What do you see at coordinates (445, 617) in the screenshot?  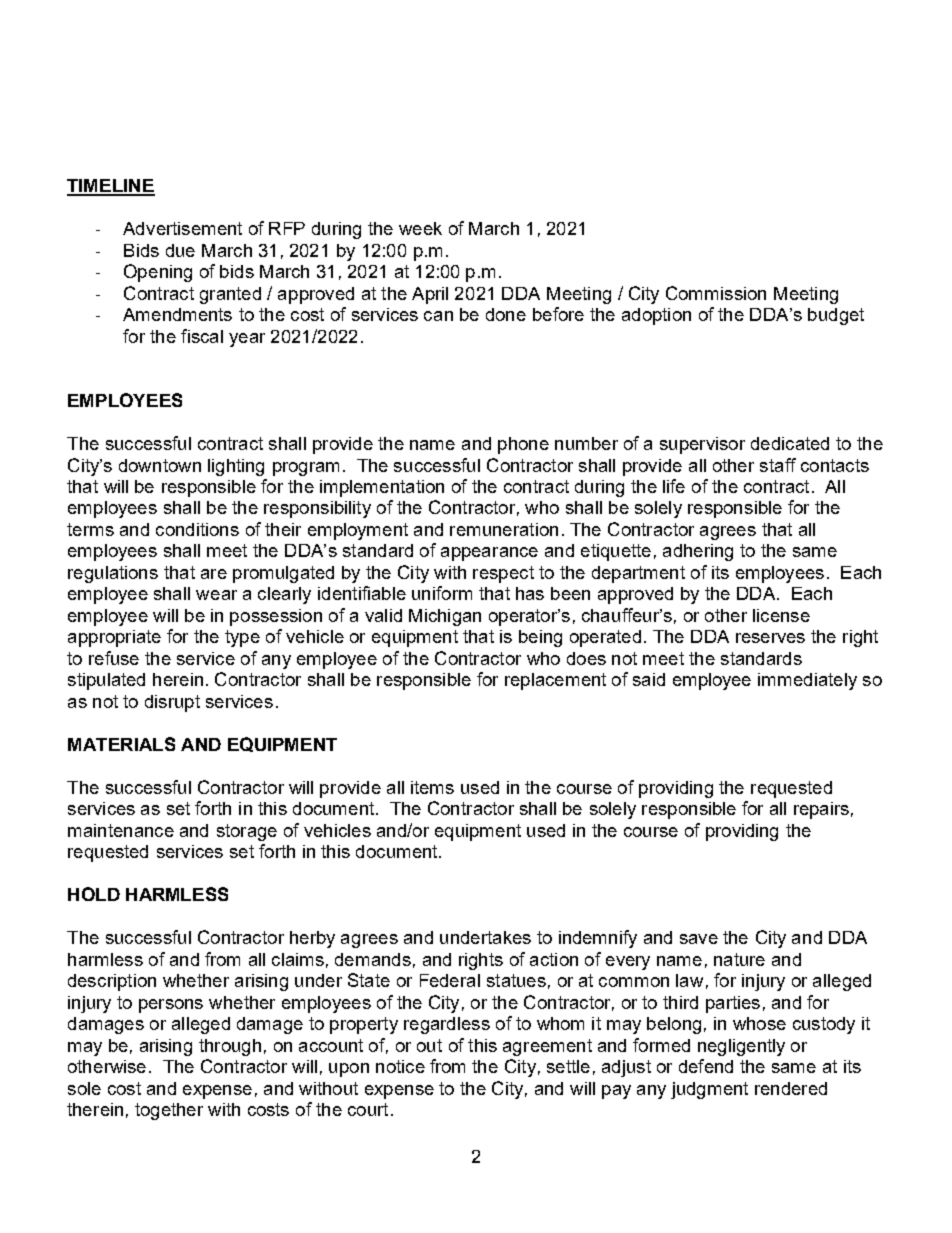 I see `Michigan` at bounding box center [445, 617].
